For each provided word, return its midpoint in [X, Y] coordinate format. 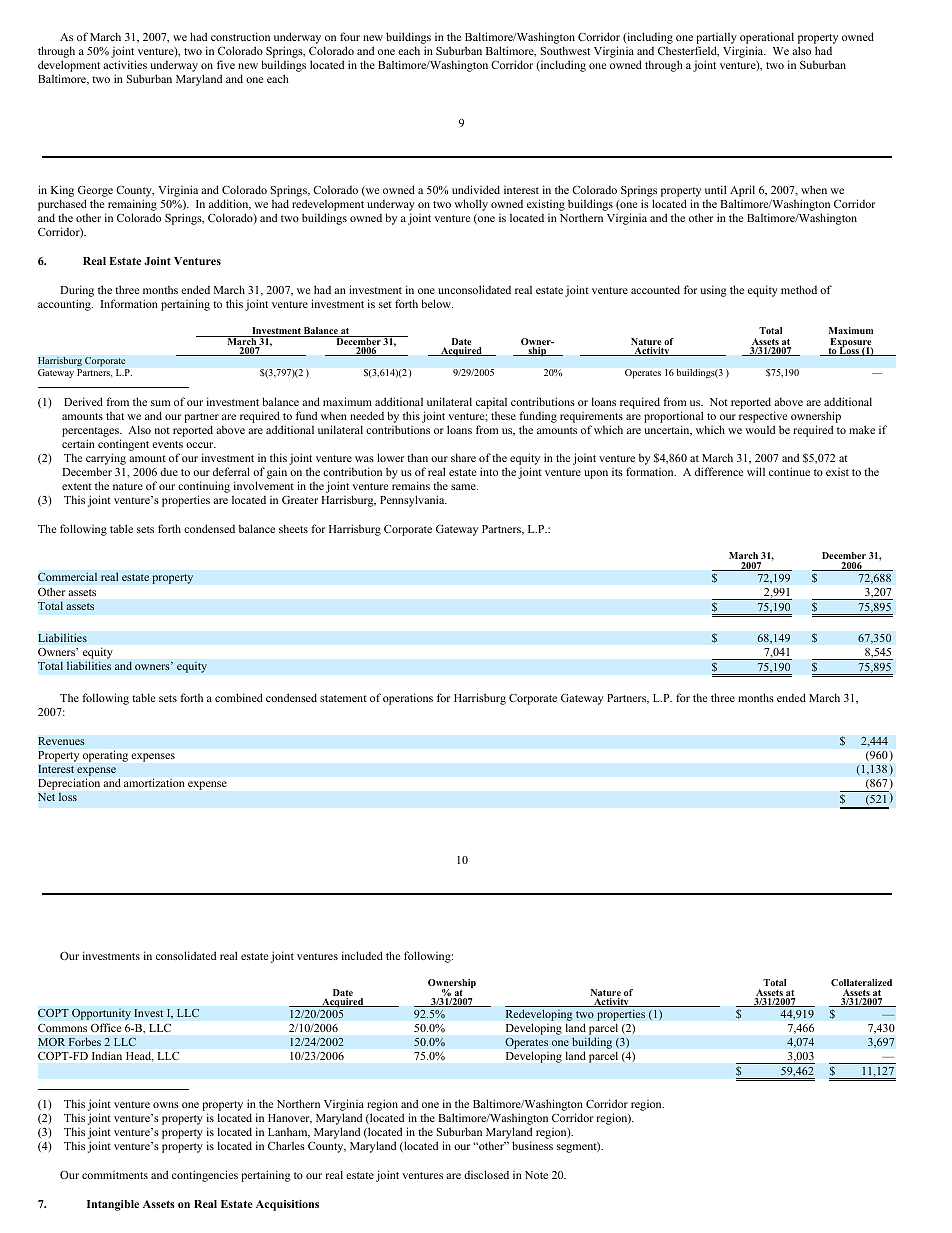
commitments [115, 1175]
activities [125, 64]
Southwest [565, 50]
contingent [123, 446]
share [463, 457]
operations [408, 699]
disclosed [486, 1174]
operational [767, 39]
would [760, 429]
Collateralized [861, 982]
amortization [154, 782]
